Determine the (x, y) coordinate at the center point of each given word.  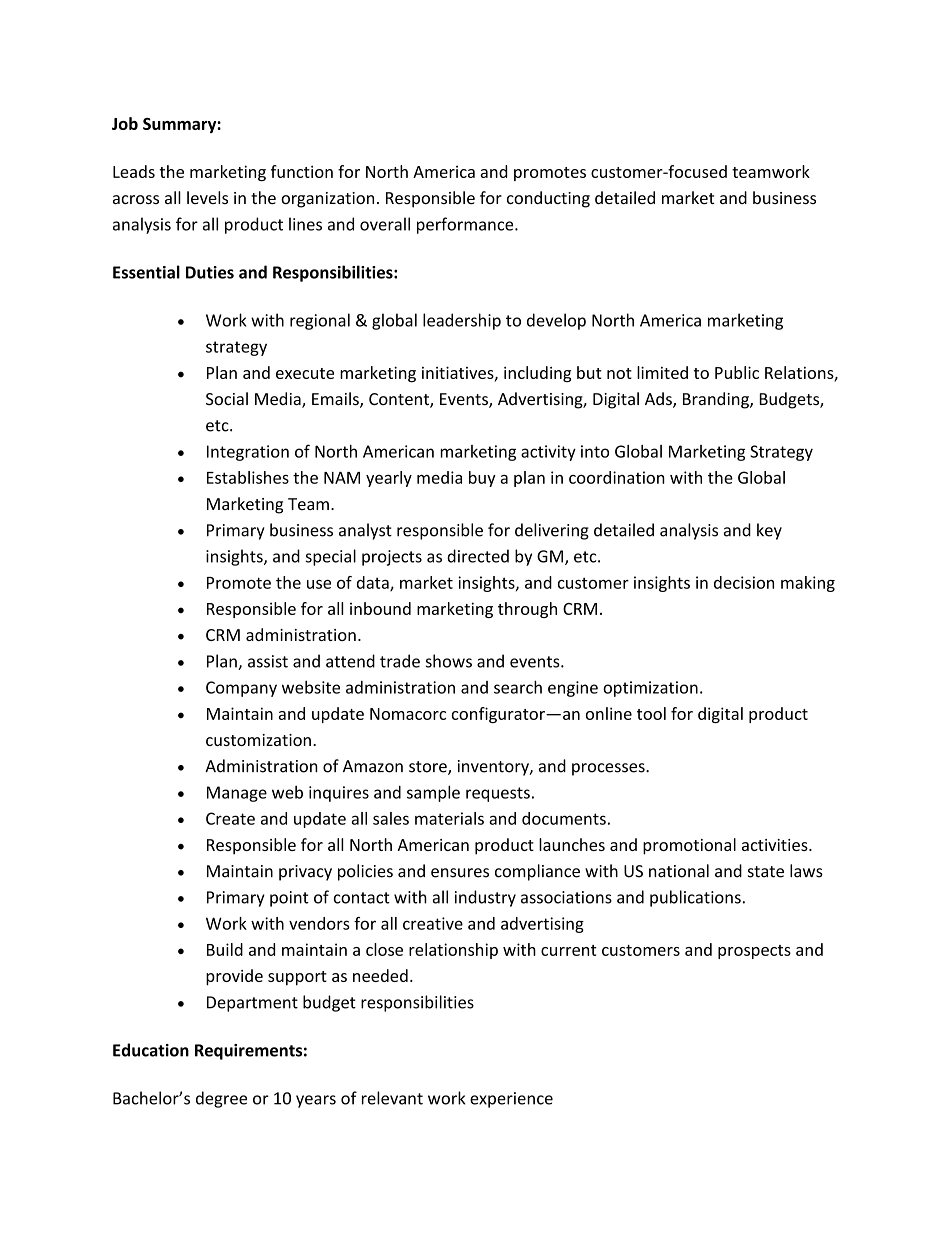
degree (221, 1099)
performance (466, 225)
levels (207, 197)
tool (651, 713)
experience (511, 1100)
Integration (248, 453)
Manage (237, 794)
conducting (548, 199)
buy (482, 479)
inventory (494, 768)
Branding (717, 400)
